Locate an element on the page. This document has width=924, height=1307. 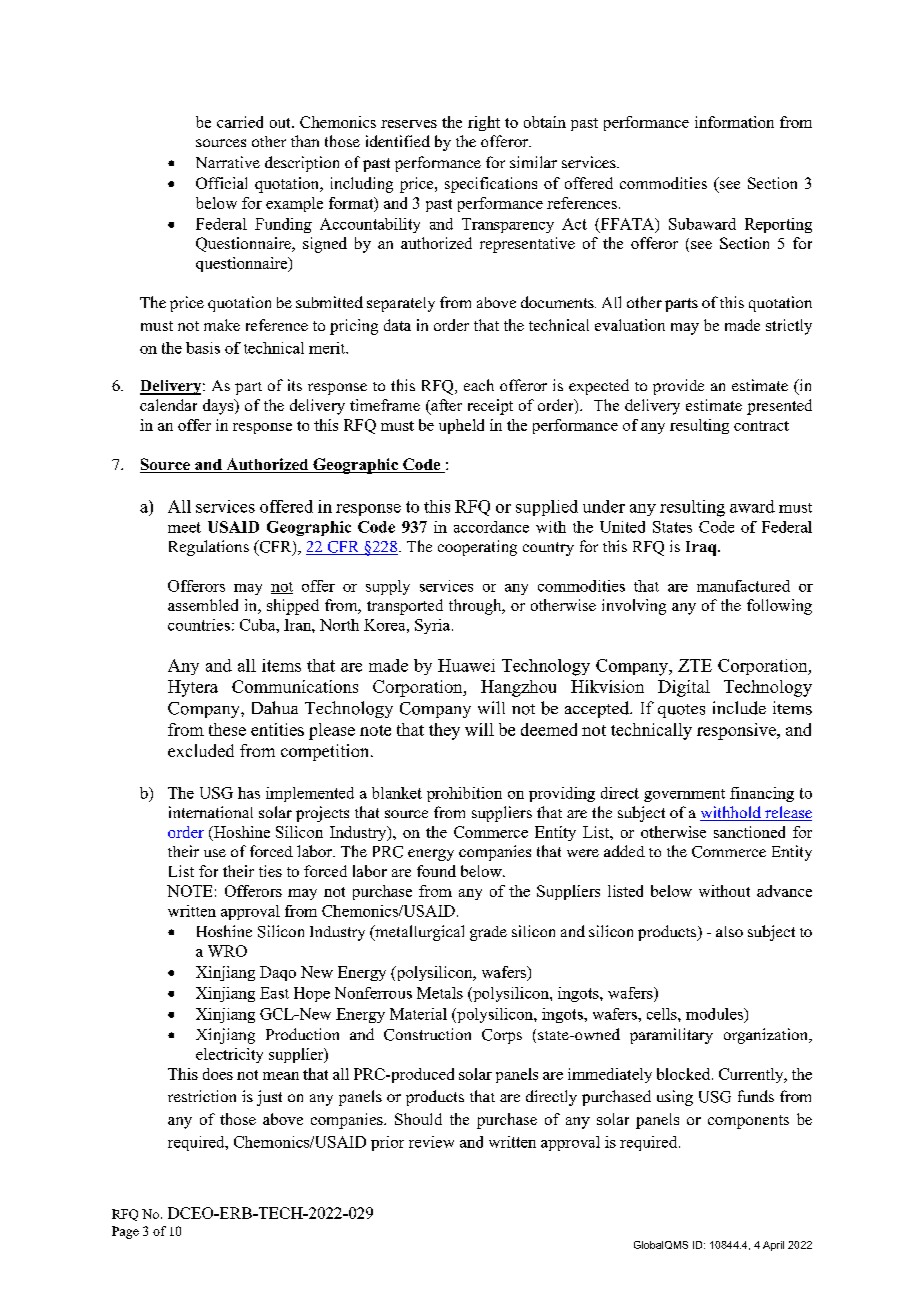
these is located at coordinates (227, 729).
